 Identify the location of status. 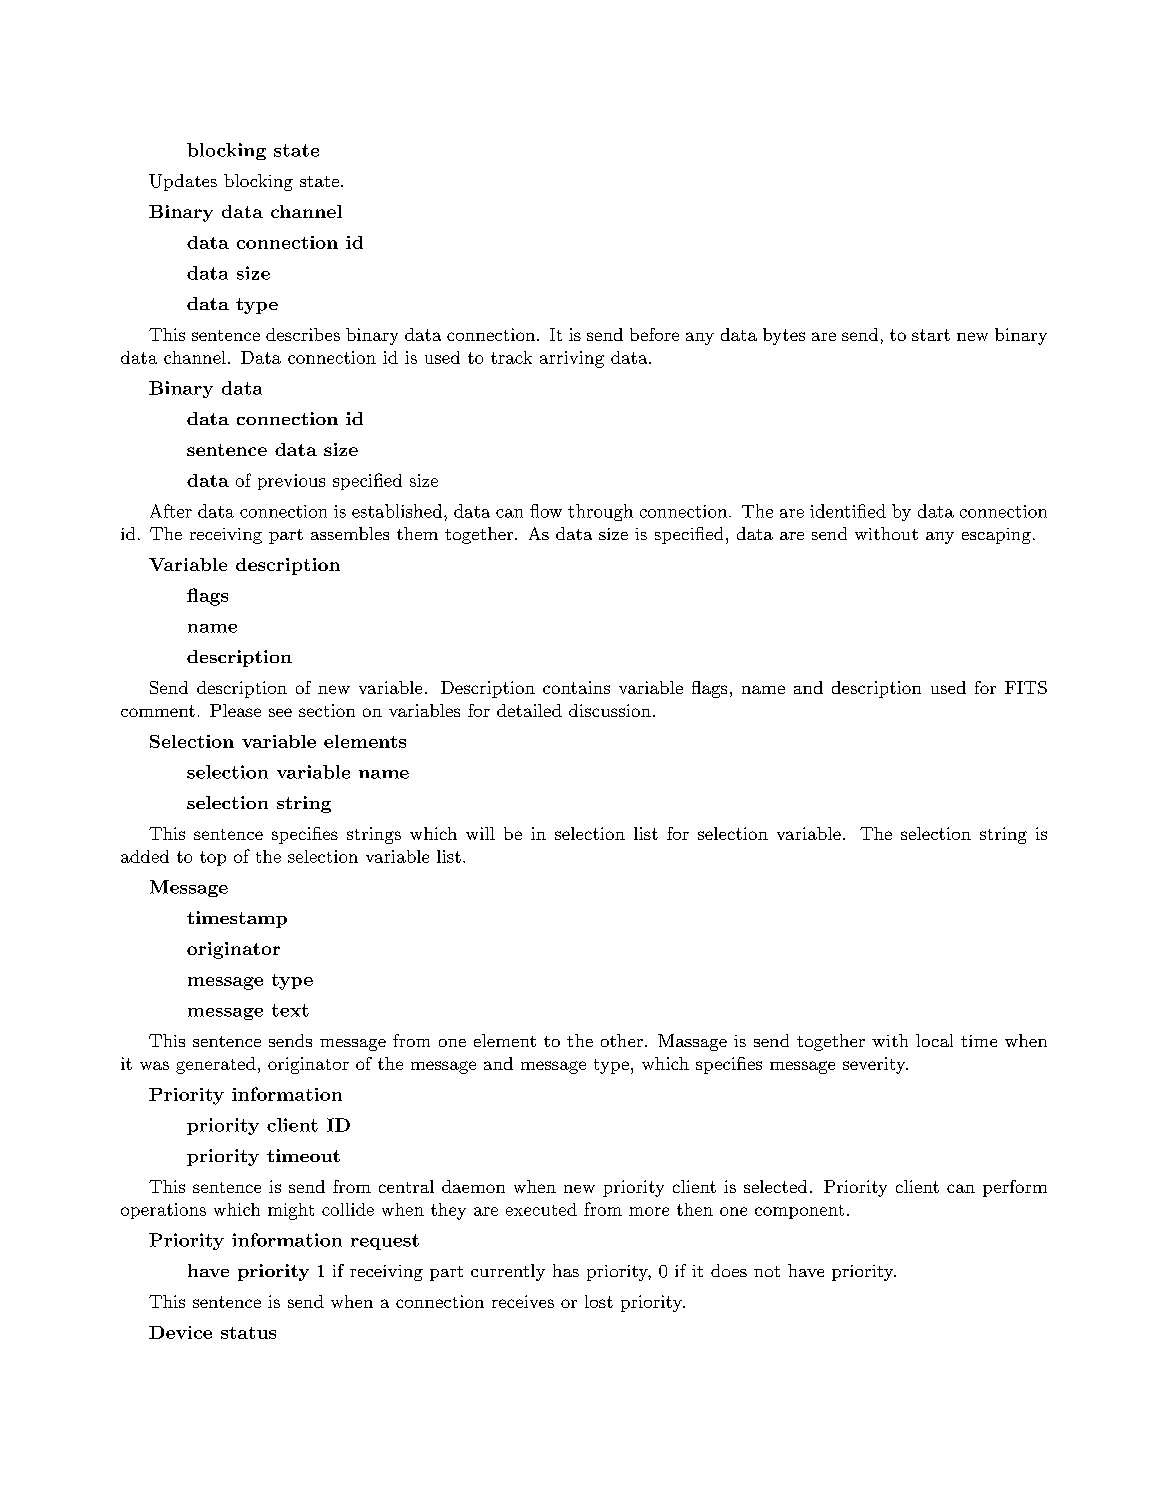
(248, 1333).
